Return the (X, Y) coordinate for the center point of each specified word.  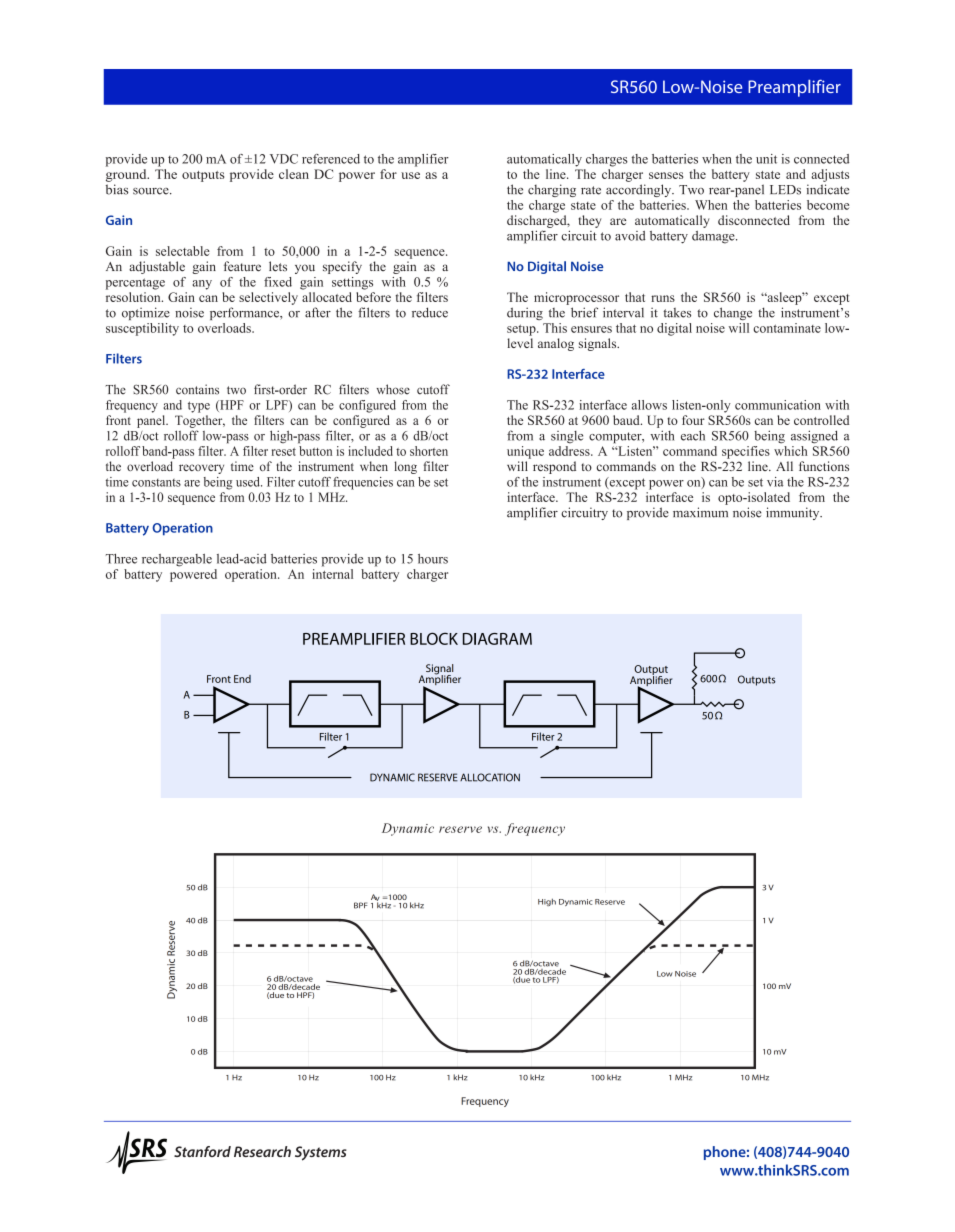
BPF (360, 905)
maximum (700, 512)
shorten (429, 451)
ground (127, 175)
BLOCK (434, 638)
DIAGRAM (497, 639)
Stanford (202, 1151)
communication (778, 405)
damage (714, 237)
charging (552, 190)
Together (200, 421)
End (242, 679)
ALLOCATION (490, 777)
